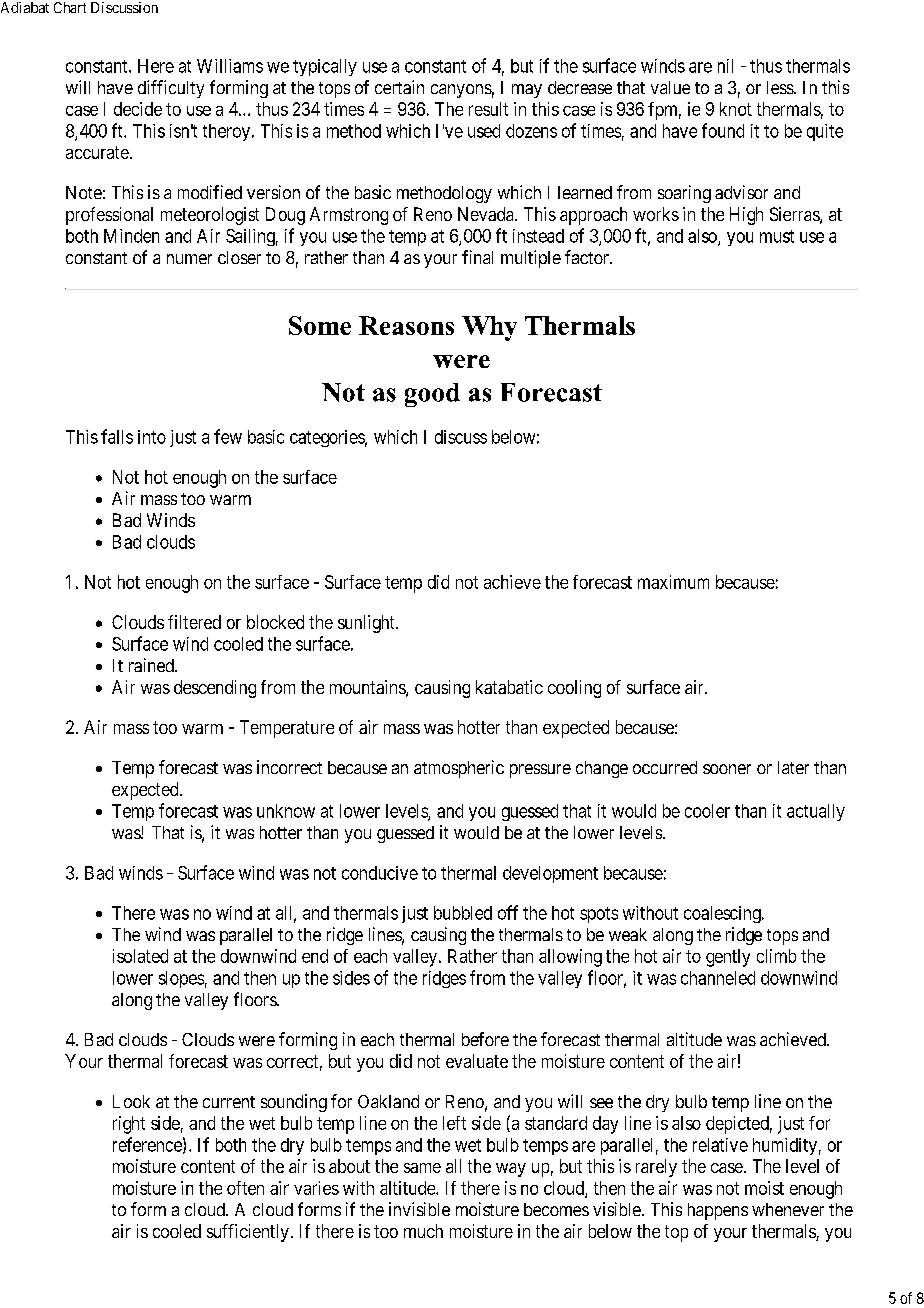 This image has width=924, height=1308. I want to click on difficulty, so click(171, 89).
